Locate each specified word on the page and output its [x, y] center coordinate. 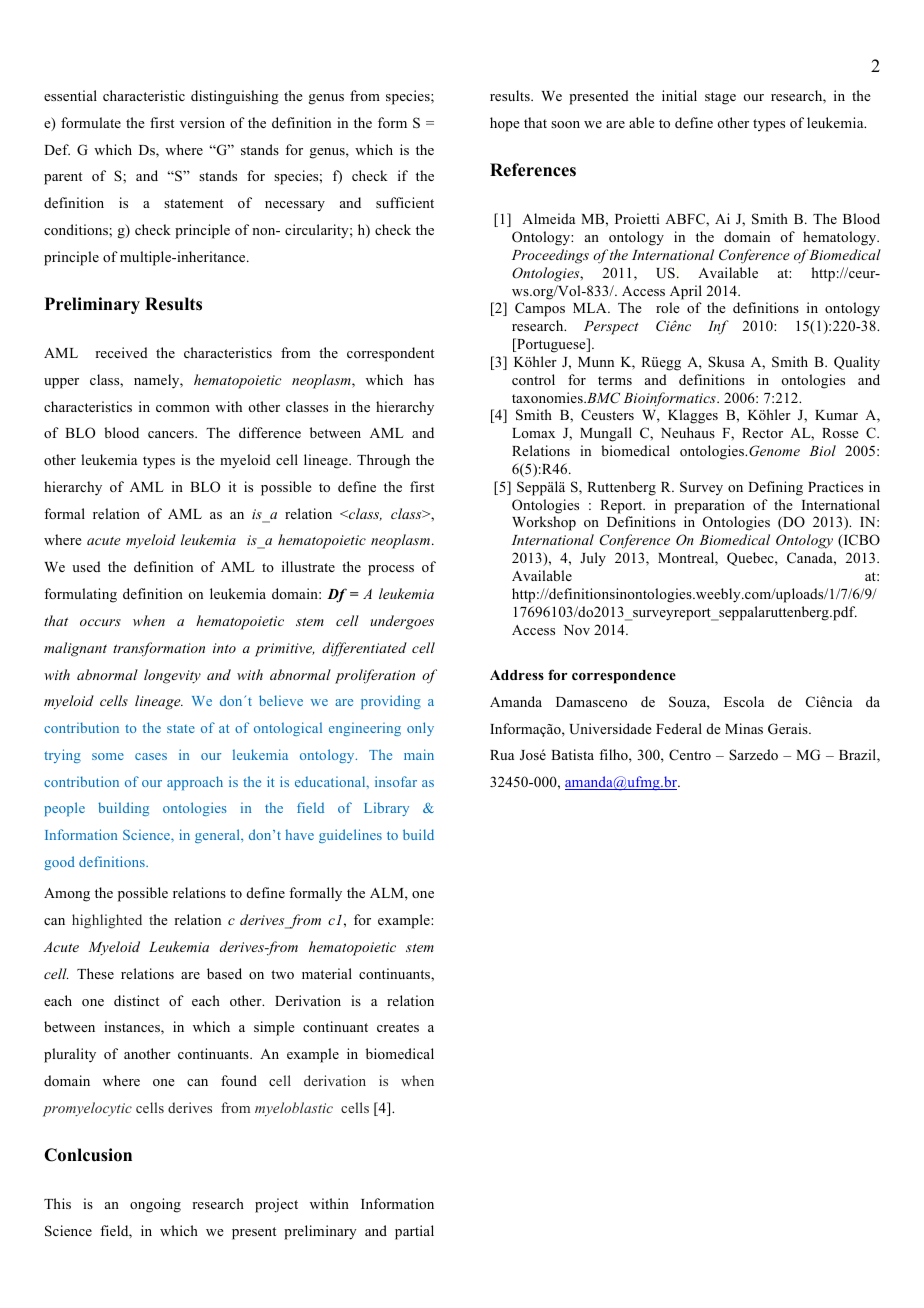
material [327, 973]
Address [517, 675]
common [183, 408]
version [202, 122]
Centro [690, 755]
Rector [762, 433]
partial [414, 1232]
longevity [172, 676]
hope [505, 124]
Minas [744, 728]
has [424, 379]
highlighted [107, 921]
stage [720, 98]
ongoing [155, 1205]
